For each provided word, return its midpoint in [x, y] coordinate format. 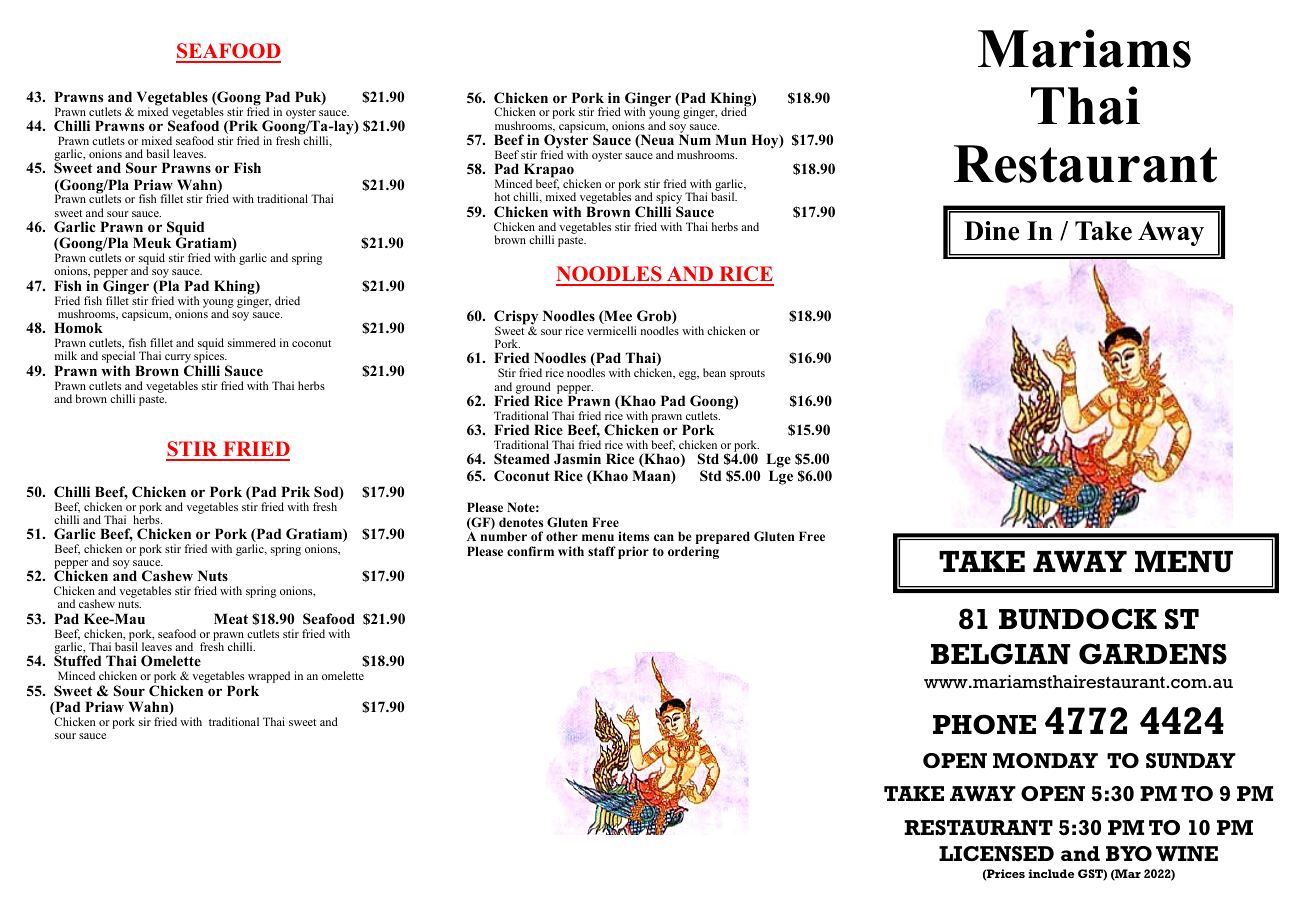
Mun [731, 139]
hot [502, 196]
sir [145, 721]
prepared [723, 539]
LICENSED [996, 853]
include [1051, 873]
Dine [991, 231]
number [504, 536]
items [633, 536]
